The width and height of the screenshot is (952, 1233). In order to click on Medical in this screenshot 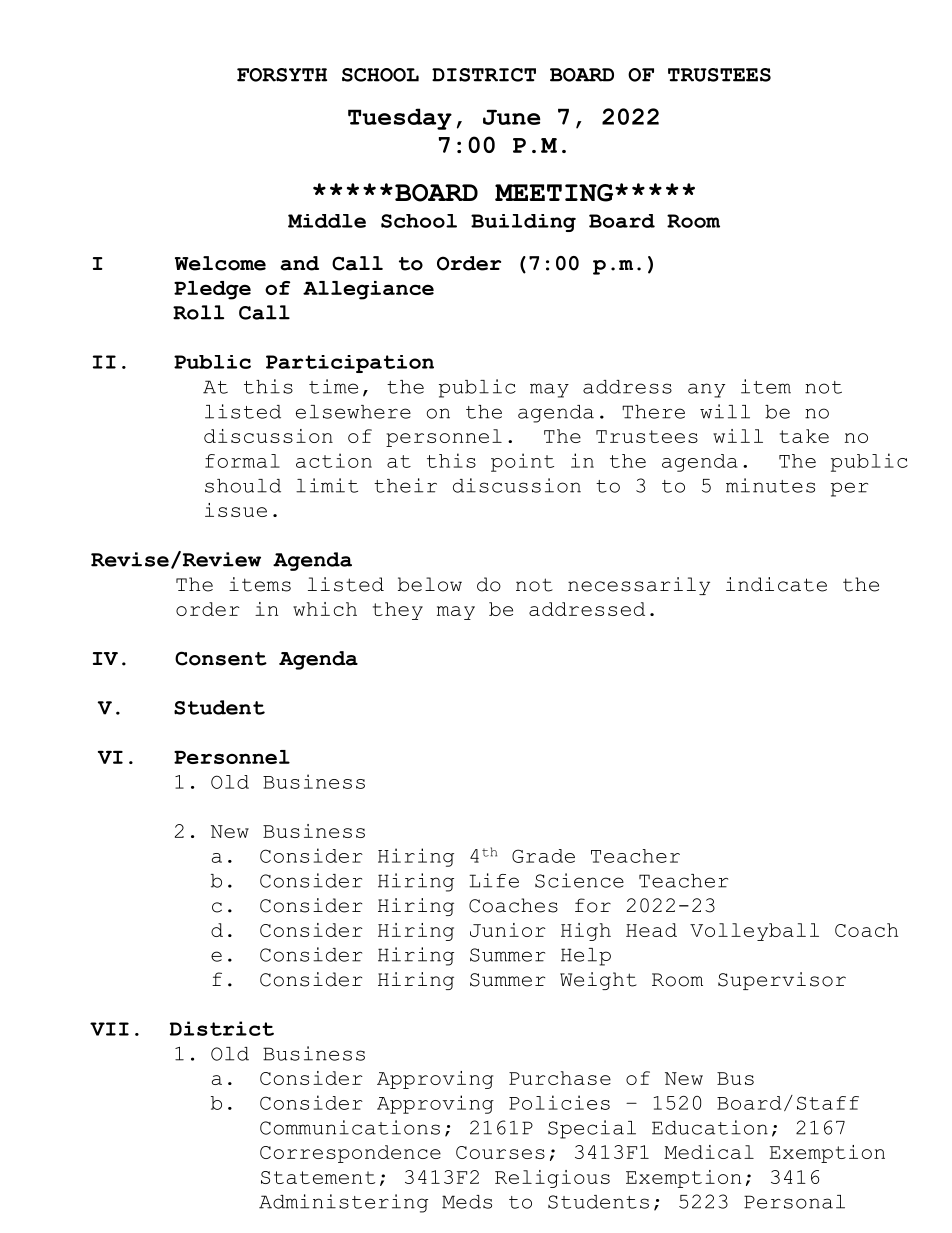, I will do `click(709, 1152)`.
